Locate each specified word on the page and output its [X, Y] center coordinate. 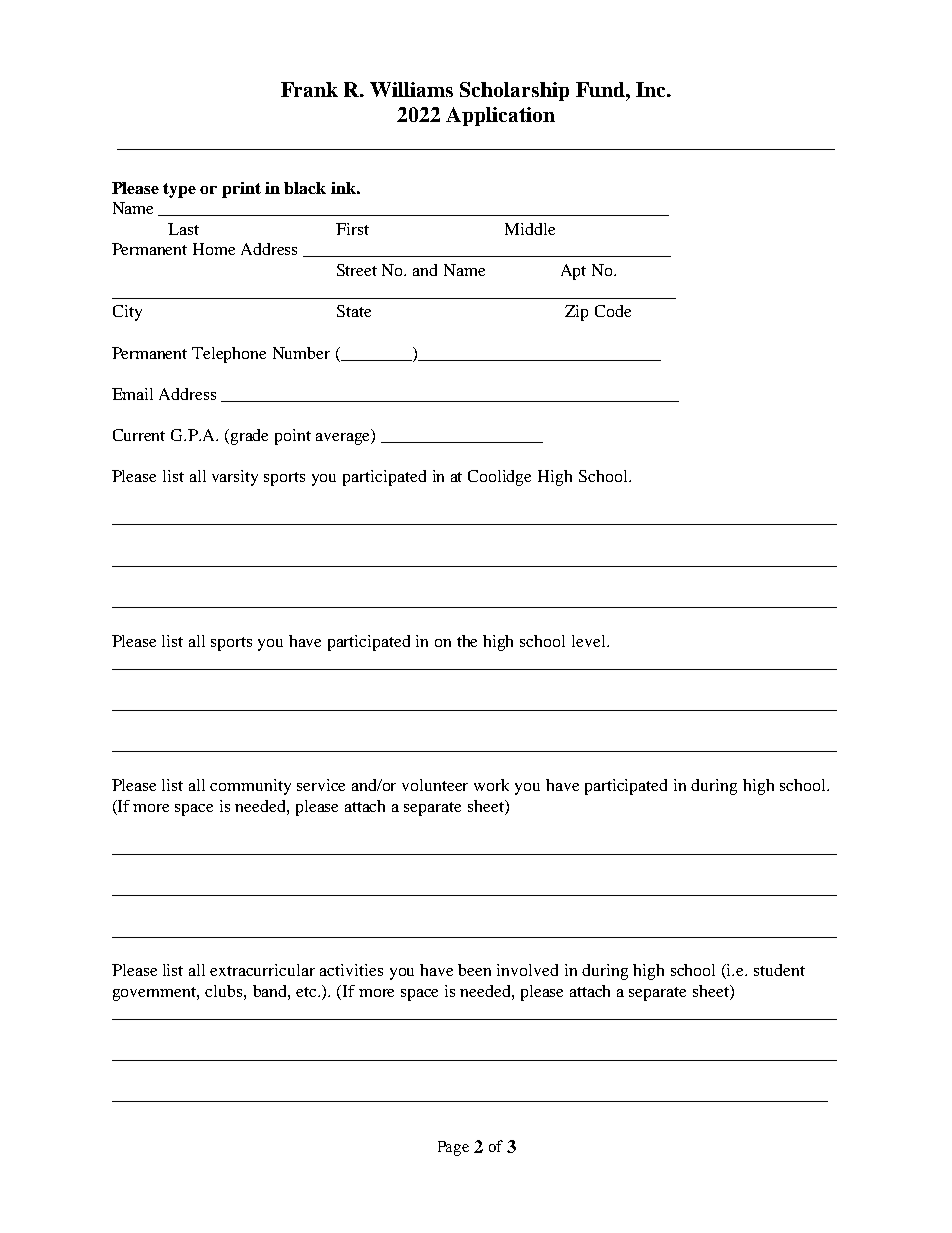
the [467, 641]
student [779, 970]
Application [500, 116]
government [156, 994]
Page [453, 1148]
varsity [235, 478]
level [590, 641]
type [179, 190]
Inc [652, 89]
